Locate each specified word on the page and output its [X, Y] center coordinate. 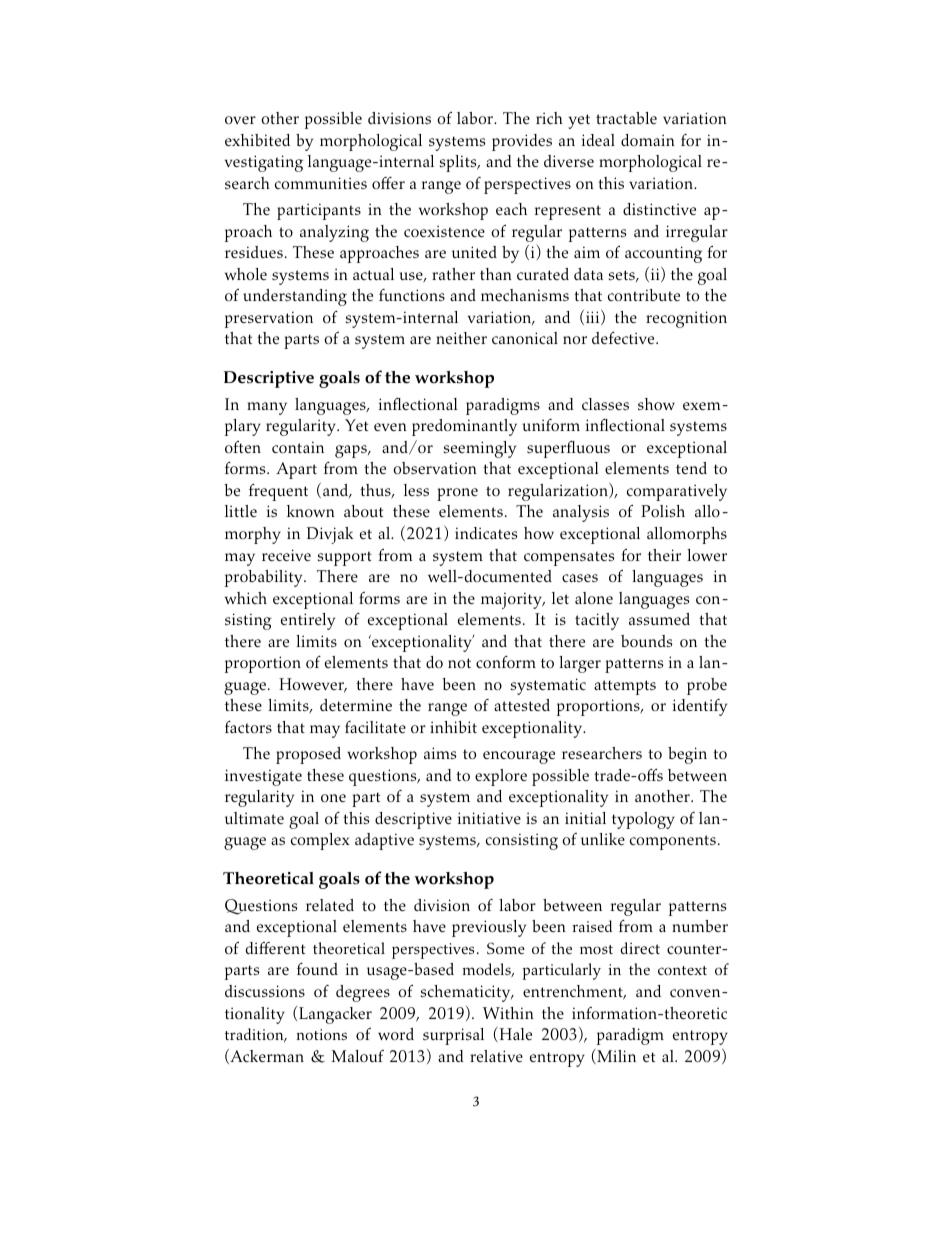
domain [648, 140]
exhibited [257, 140]
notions [322, 1034]
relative [496, 1056]
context [682, 970]
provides [522, 142]
